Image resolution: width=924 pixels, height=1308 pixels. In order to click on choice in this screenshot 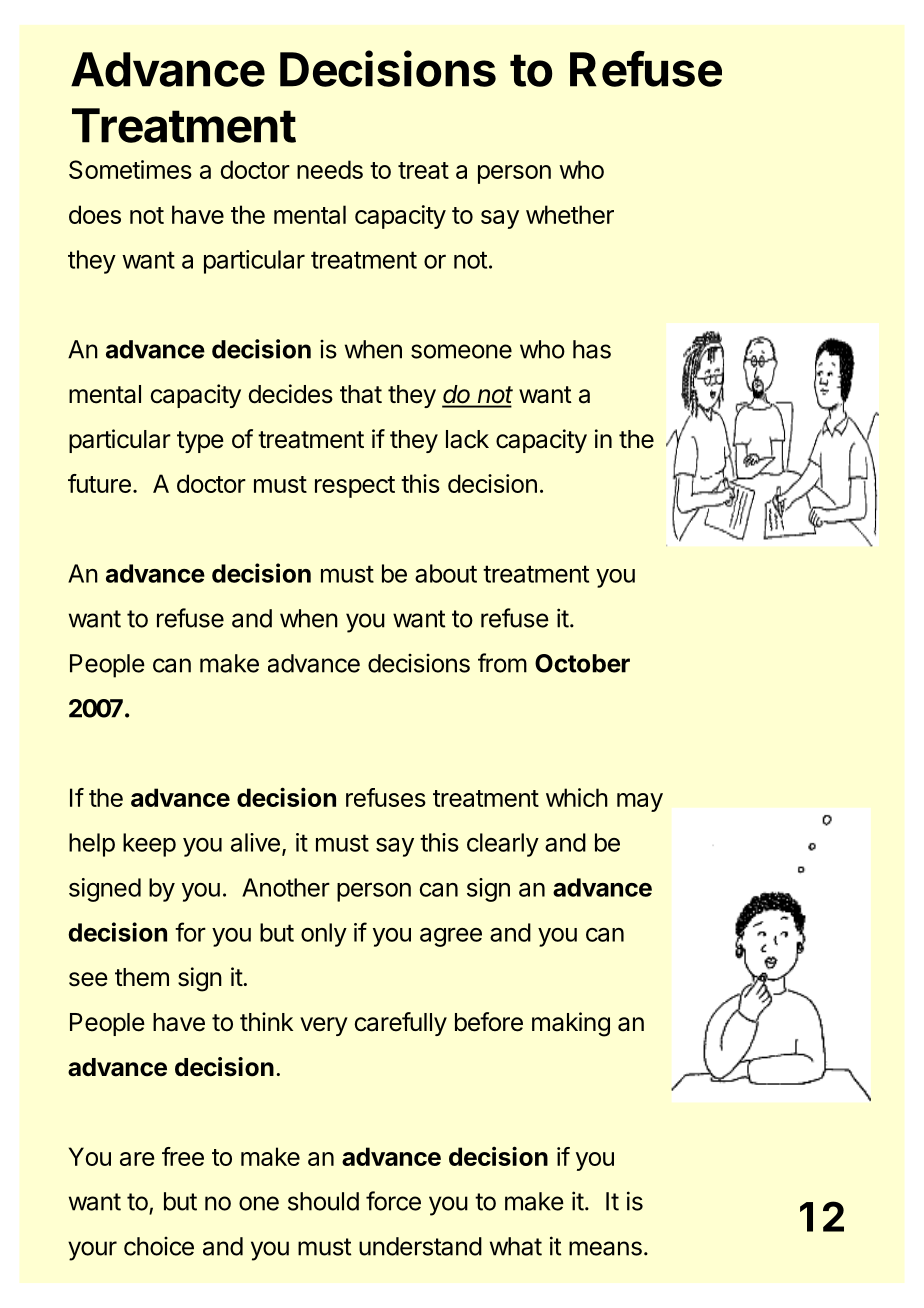, I will do `click(159, 1246)`.
